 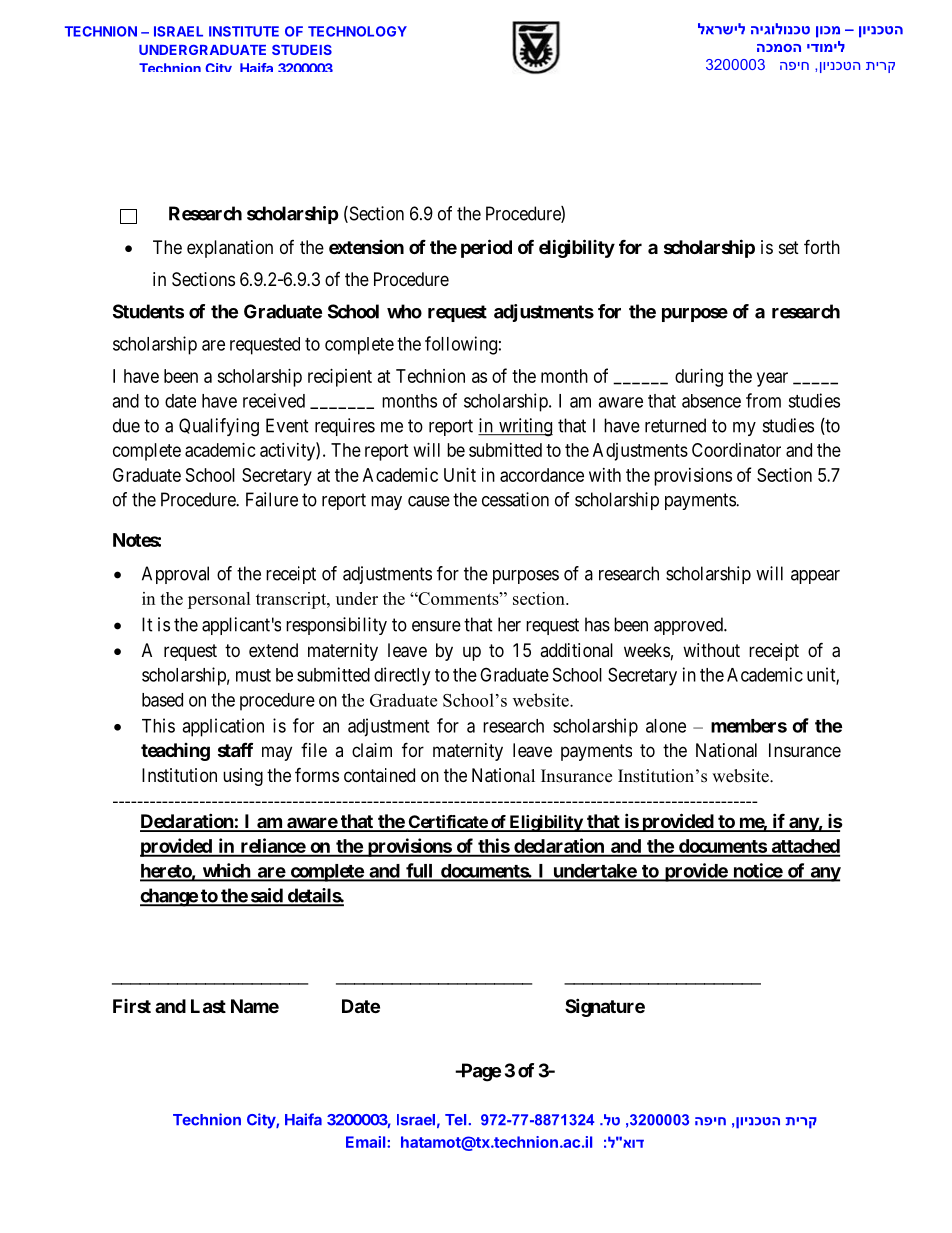 I want to click on based, so click(x=162, y=700).
